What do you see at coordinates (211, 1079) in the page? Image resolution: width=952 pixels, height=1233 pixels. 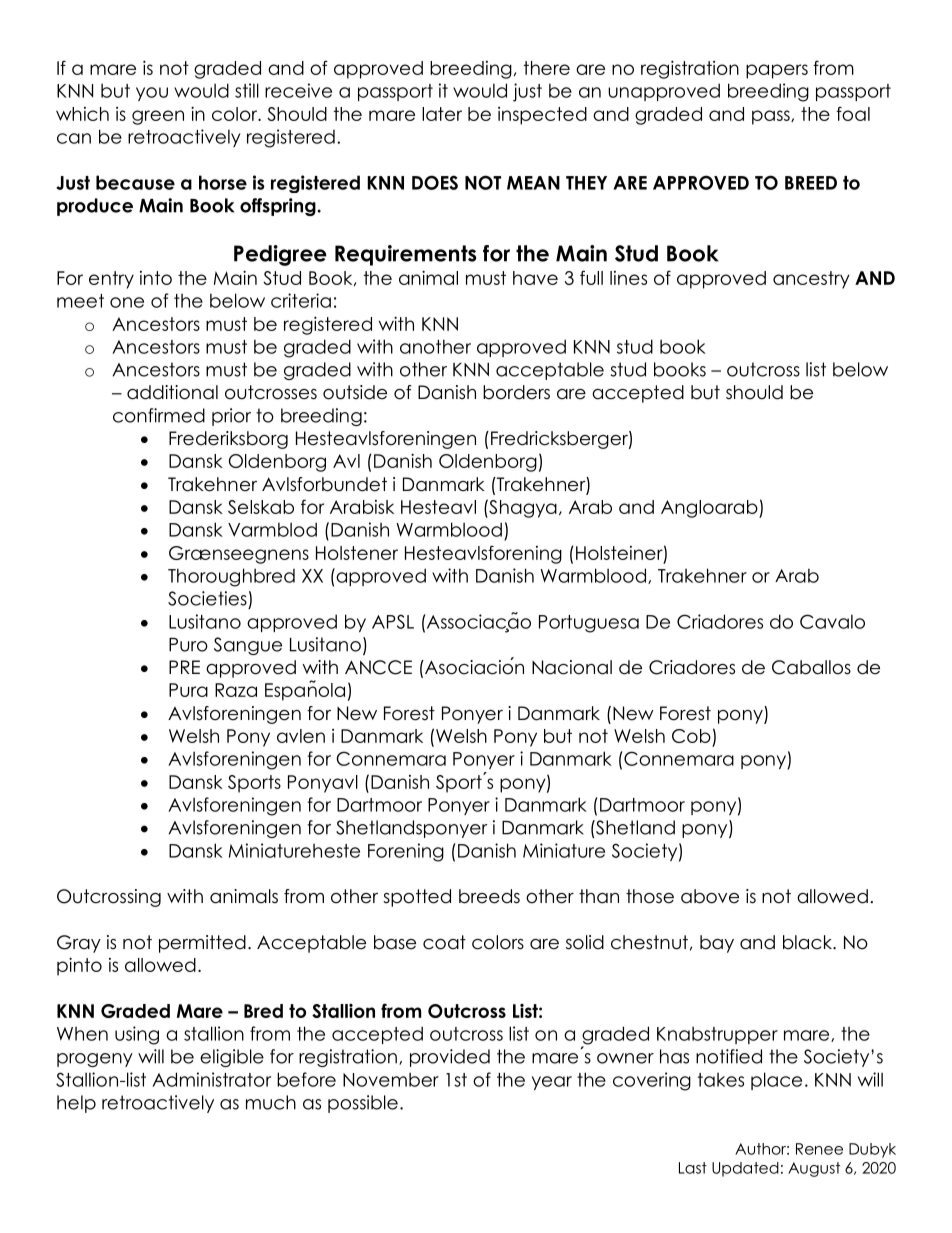 I see `Administrator` at bounding box center [211, 1079].
